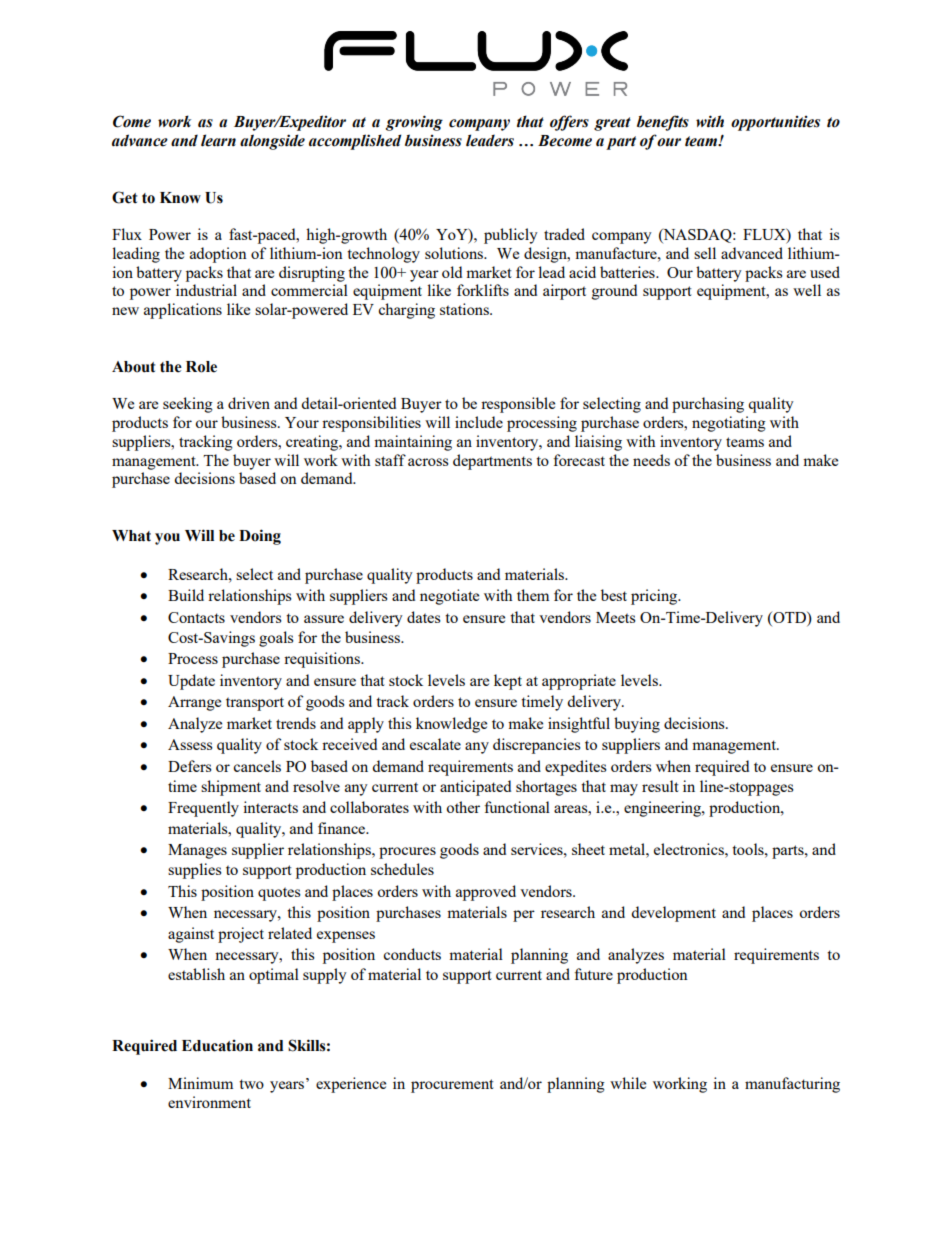 This page has width=952, height=1233. What do you see at coordinates (789, 617) in the page?
I see `OTD` at bounding box center [789, 617].
